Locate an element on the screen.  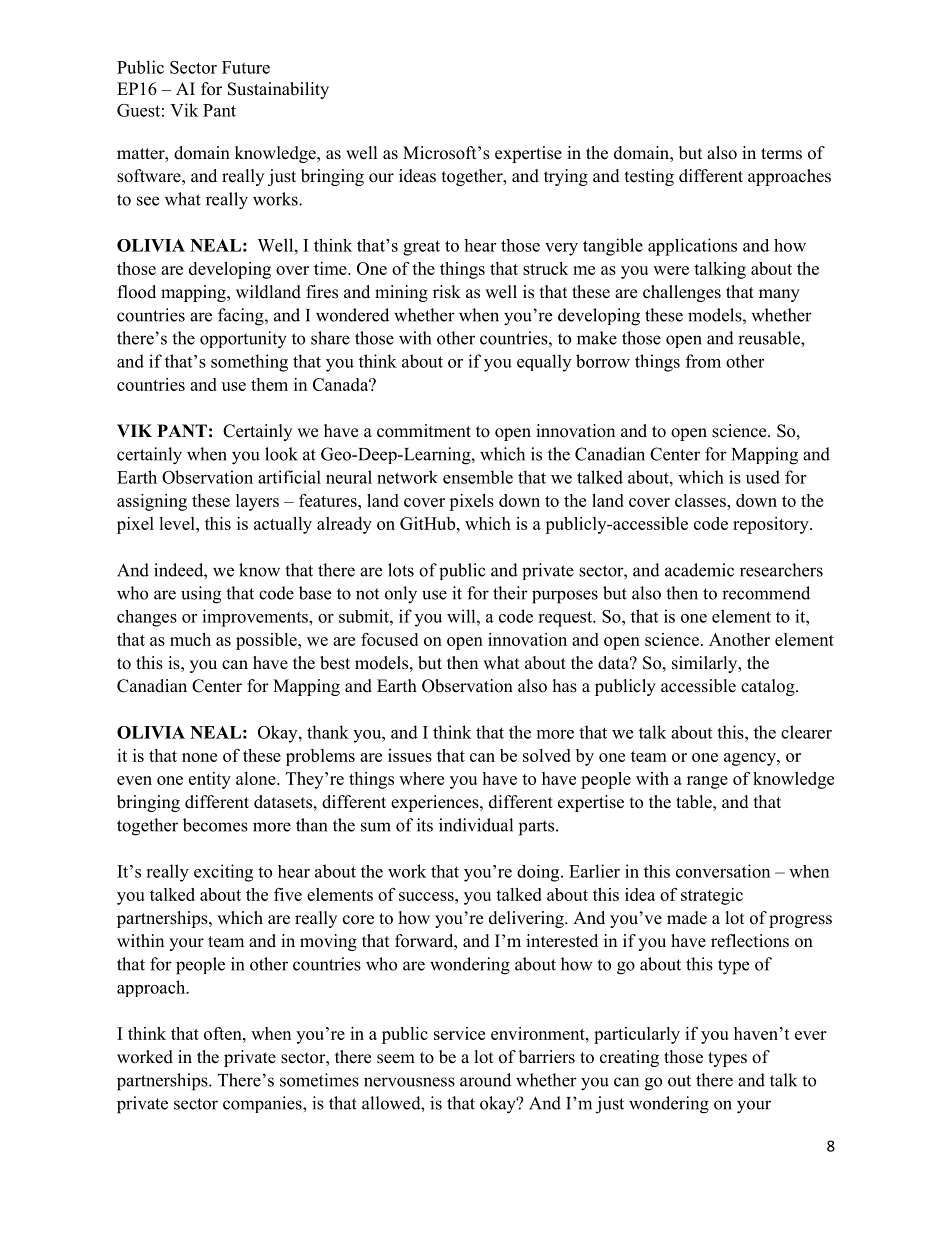
using is located at coordinates (201, 595).
